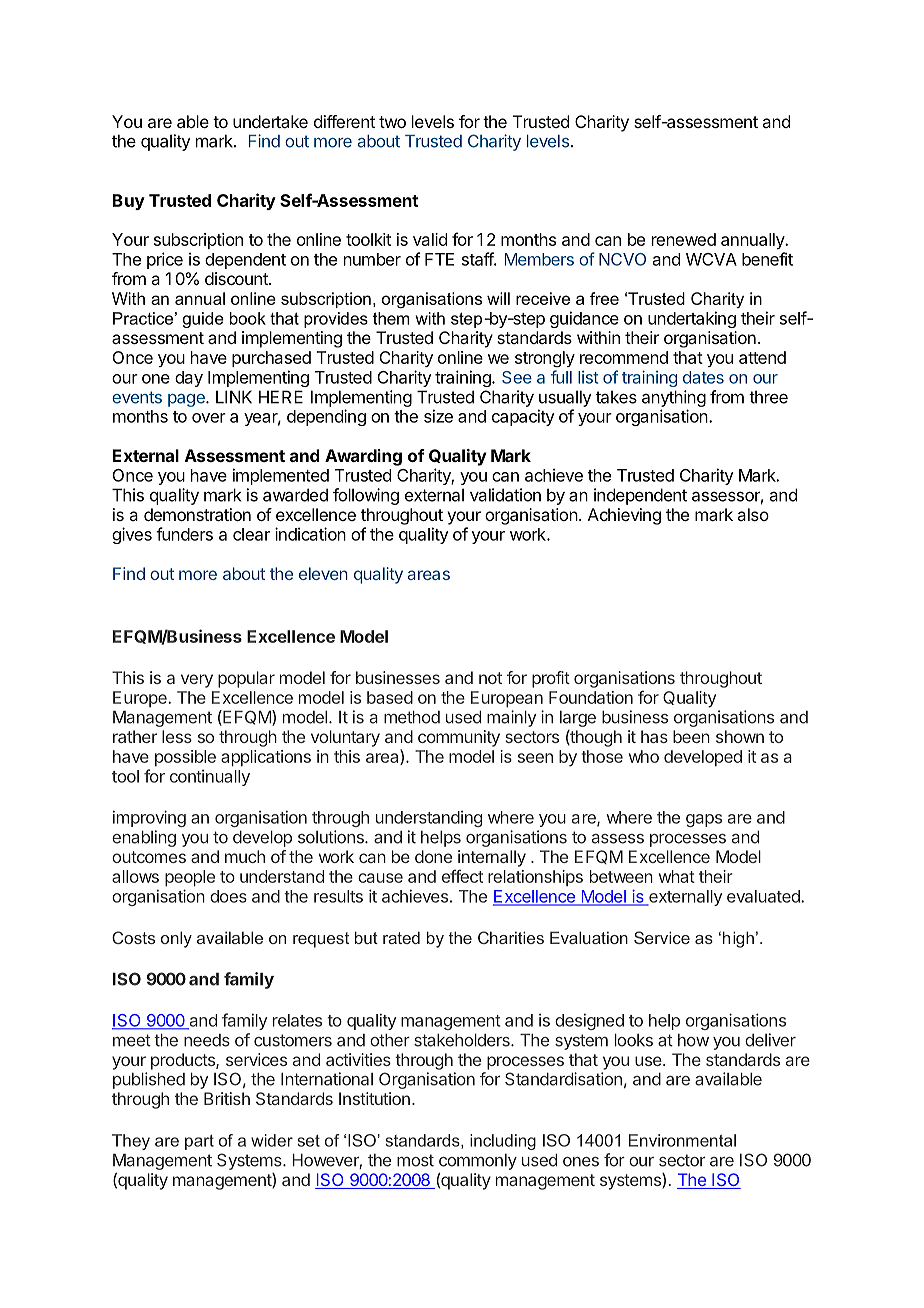 The image size is (924, 1308). What do you see at coordinates (691, 736) in the page?
I see `been` at bounding box center [691, 736].
